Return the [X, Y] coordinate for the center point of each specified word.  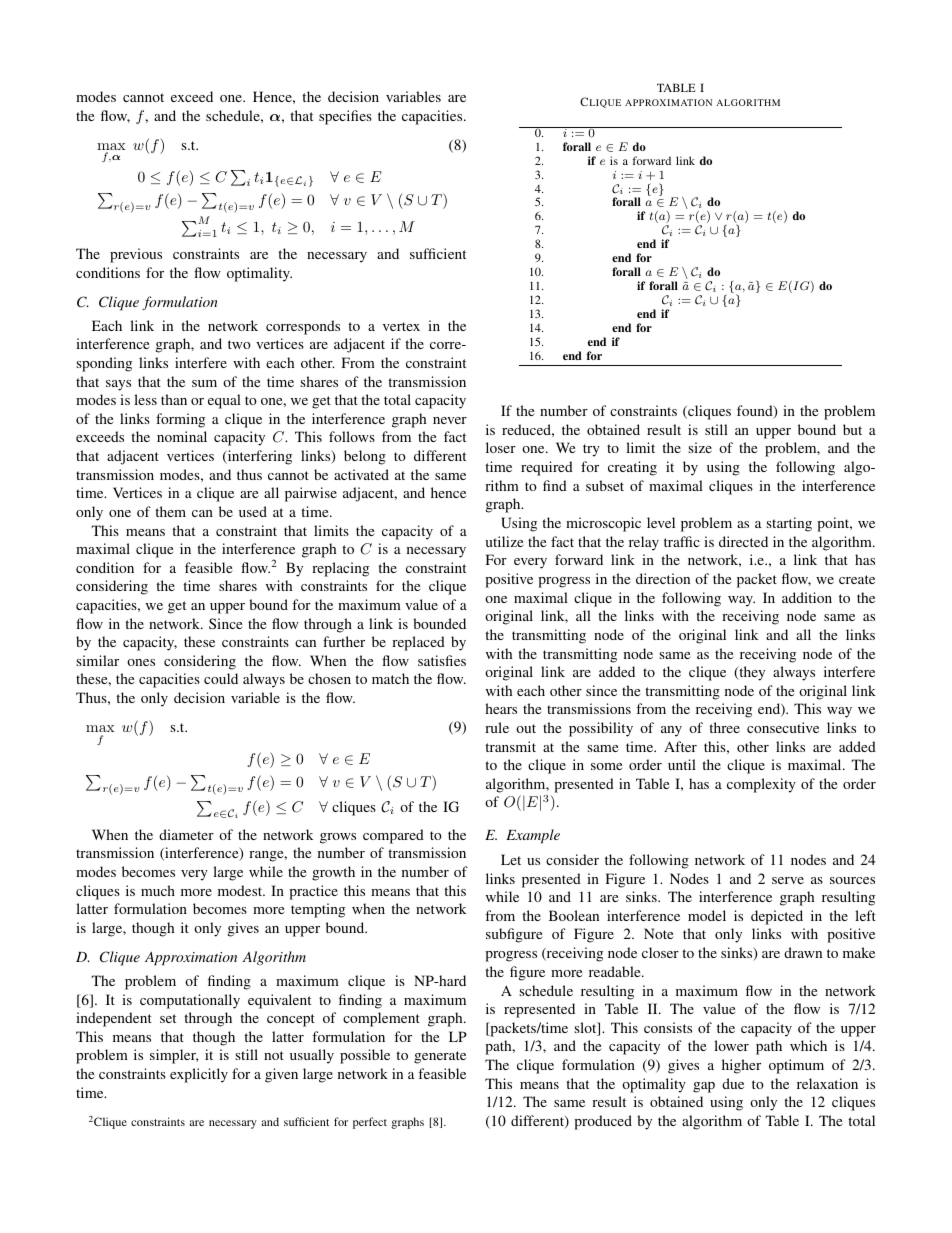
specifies [345, 117]
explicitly [199, 1075]
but [852, 429]
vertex [401, 326]
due [733, 1083]
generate [440, 1057]
